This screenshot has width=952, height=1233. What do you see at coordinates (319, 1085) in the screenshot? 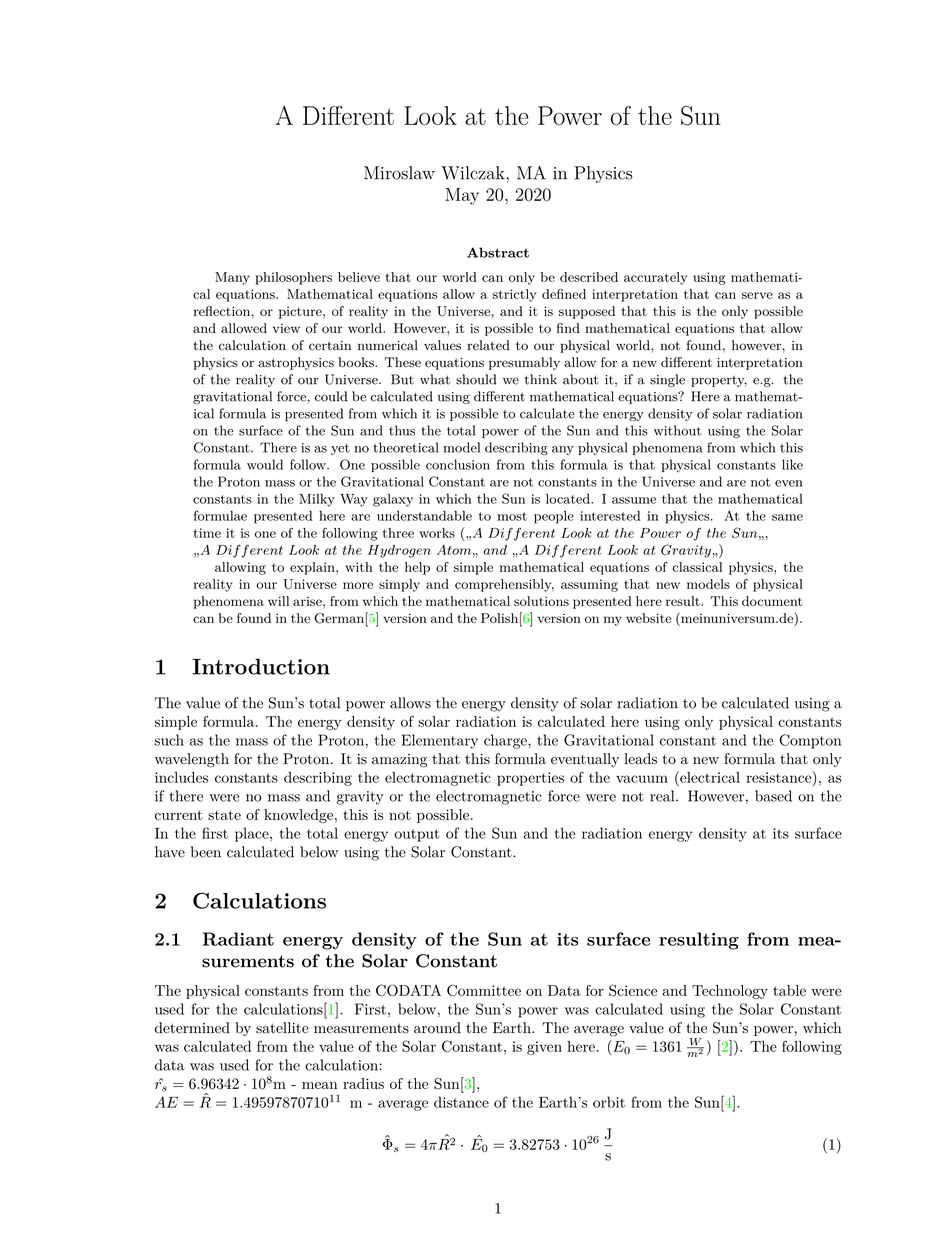
I see `mean` at bounding box center [319, 1085].
